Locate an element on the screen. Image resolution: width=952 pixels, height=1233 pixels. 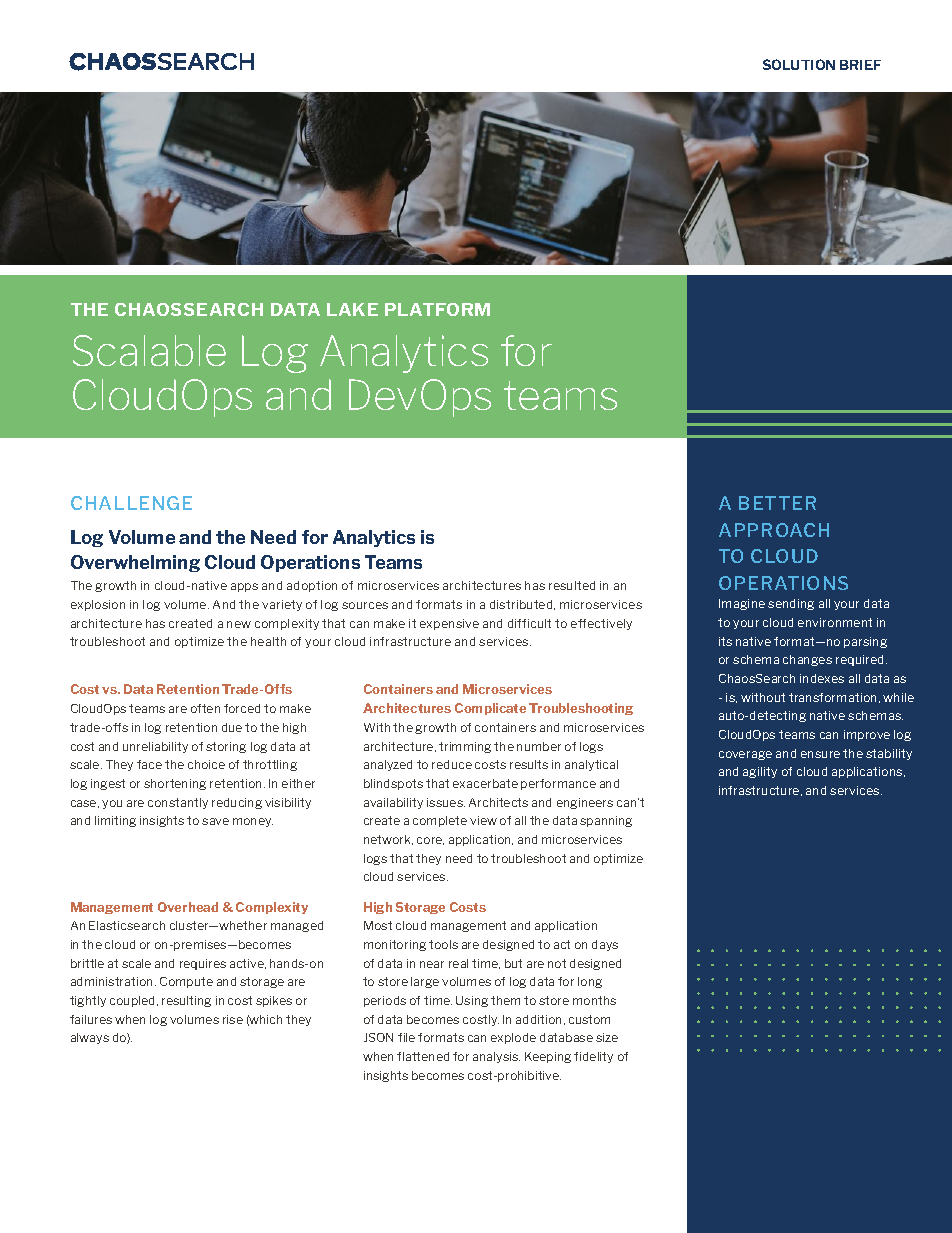
LAKE is located at coordinates (352, 309).
